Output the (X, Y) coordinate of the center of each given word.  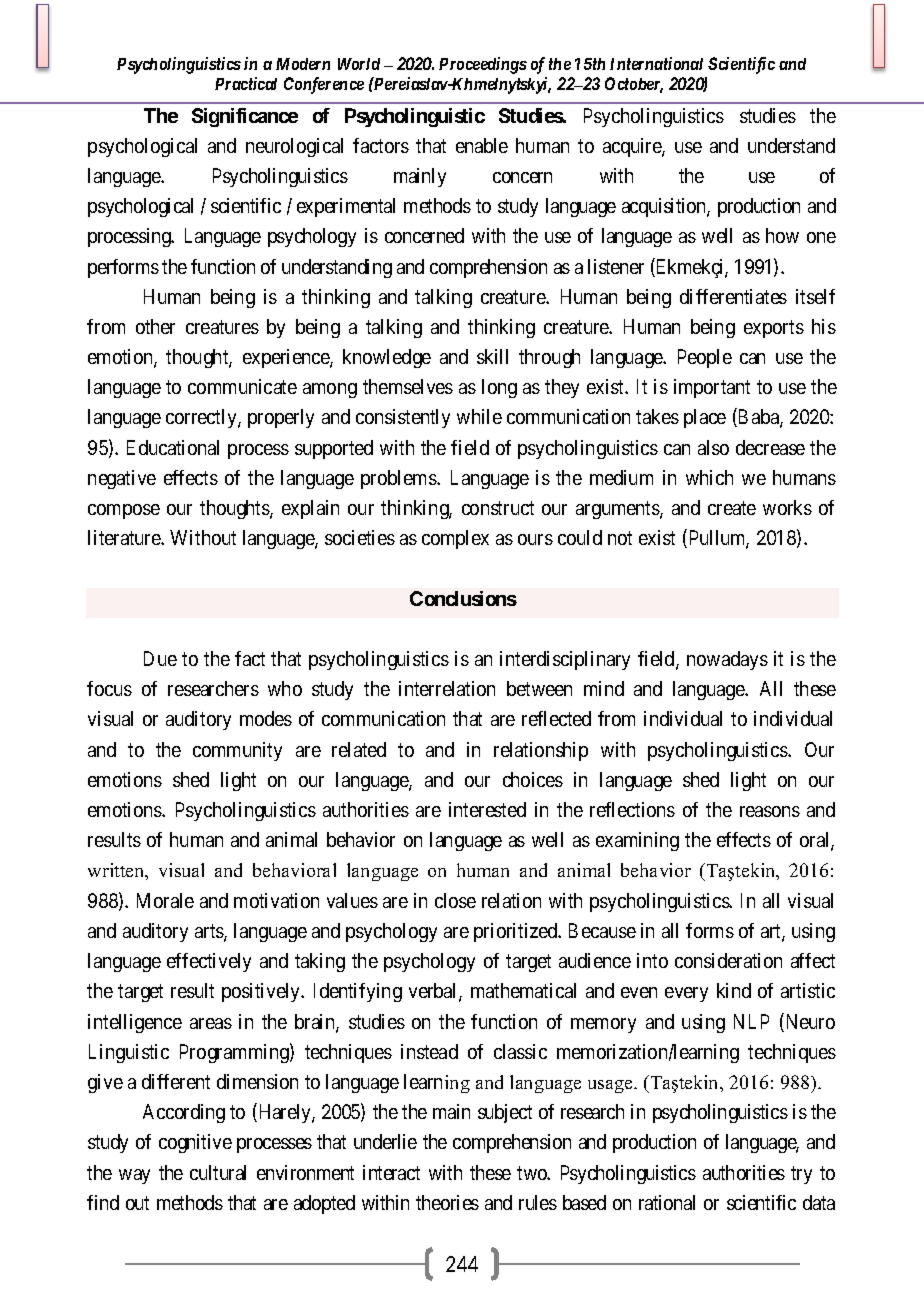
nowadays (727, 660)
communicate (242, 386)
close (455, 900)
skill (492, 356)
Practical (246, 83)
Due (160, 658)
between (539, 688)
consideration (728, 960)
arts (210, 932)
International (656, 63)
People (705, 358)
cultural (218, 1172)
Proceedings (483, 65)
